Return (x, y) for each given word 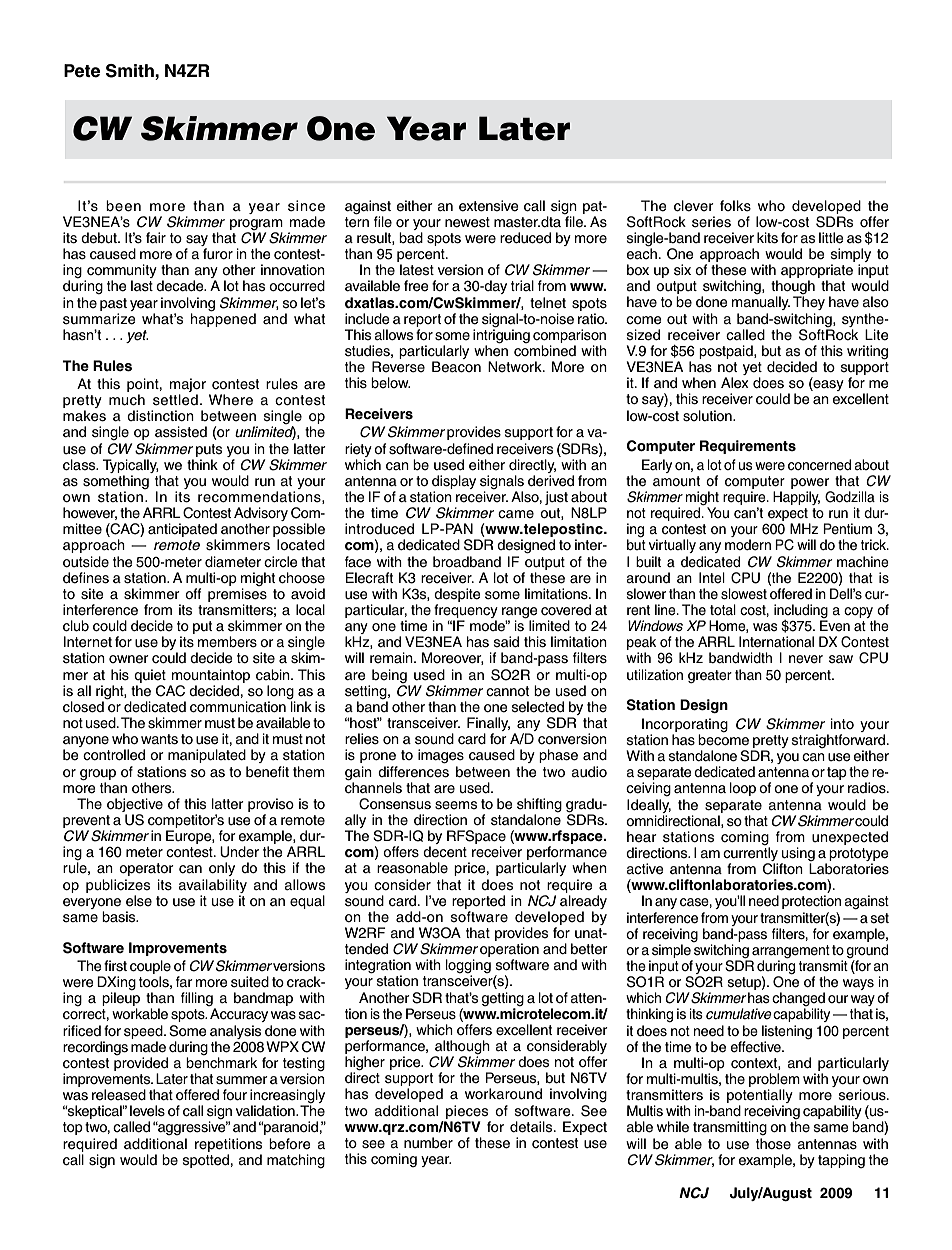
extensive (489, 206)
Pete (82, 71)
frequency (465, 612)
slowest (744, 594)
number (428, 1143)
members (227, 642)
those (773, 1144)
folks (735, 206)
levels (147, 1111)
